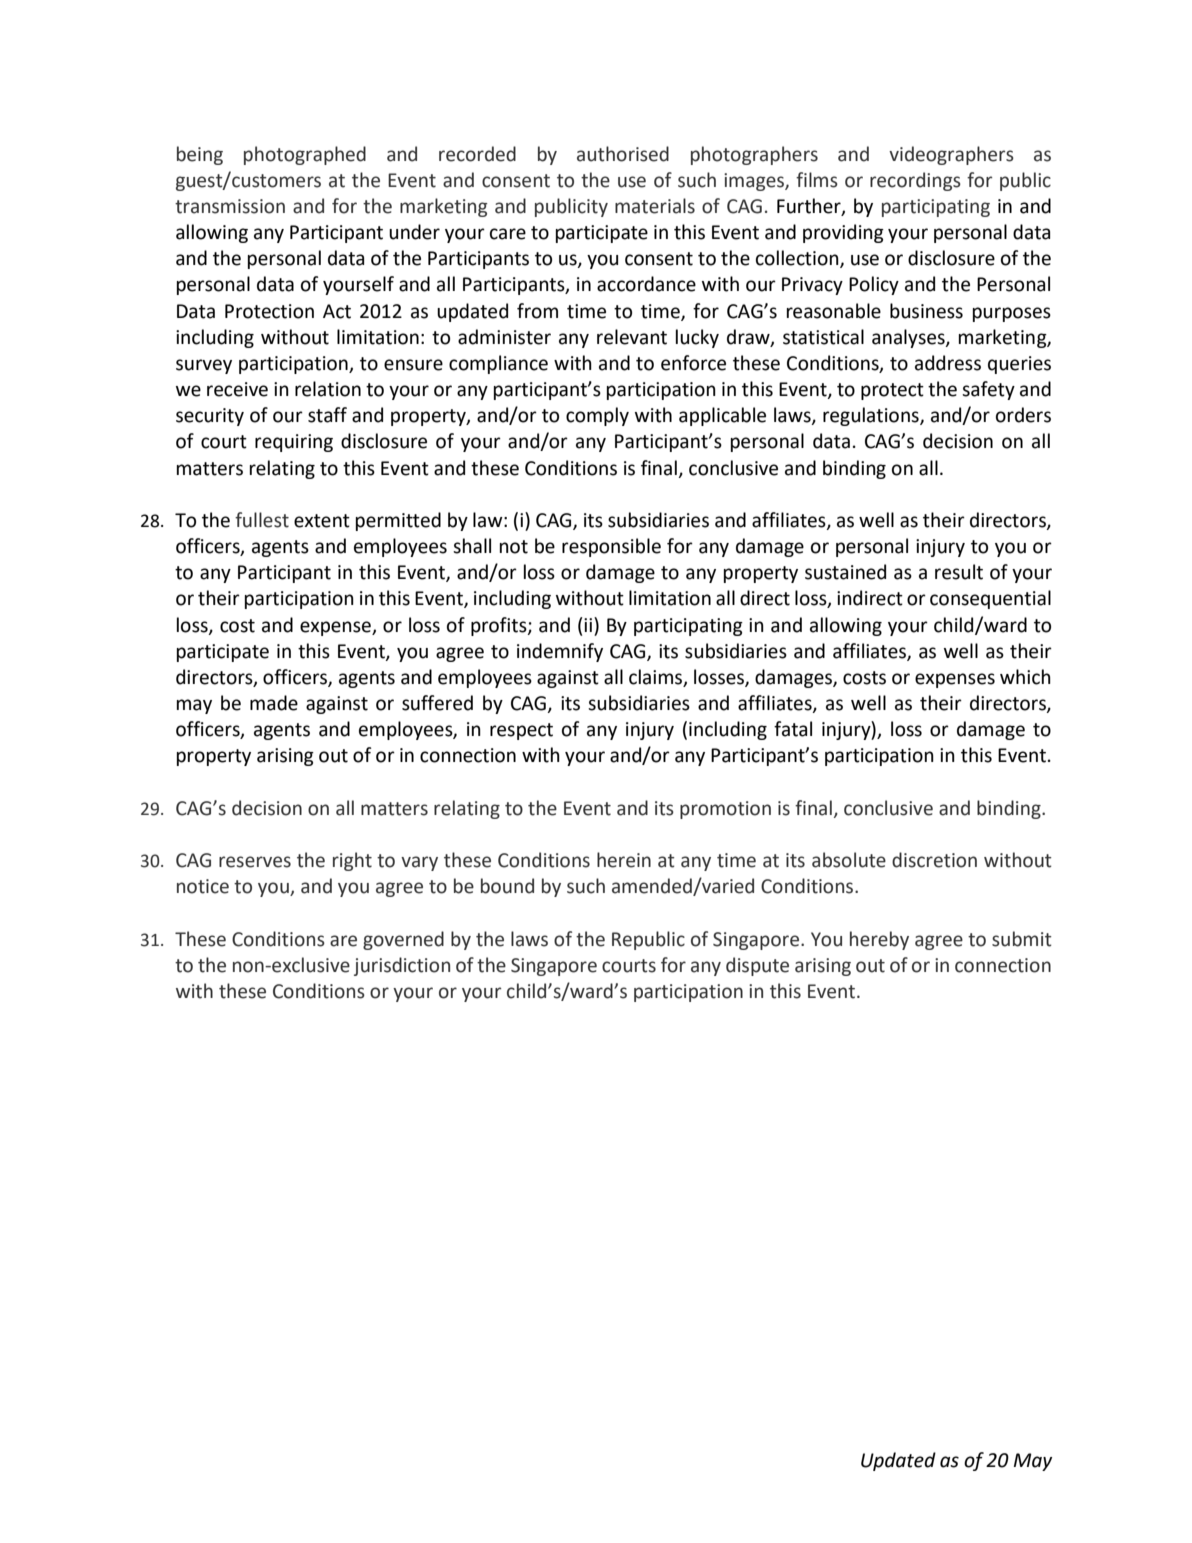  I want to click on made, so click(274, 703).
